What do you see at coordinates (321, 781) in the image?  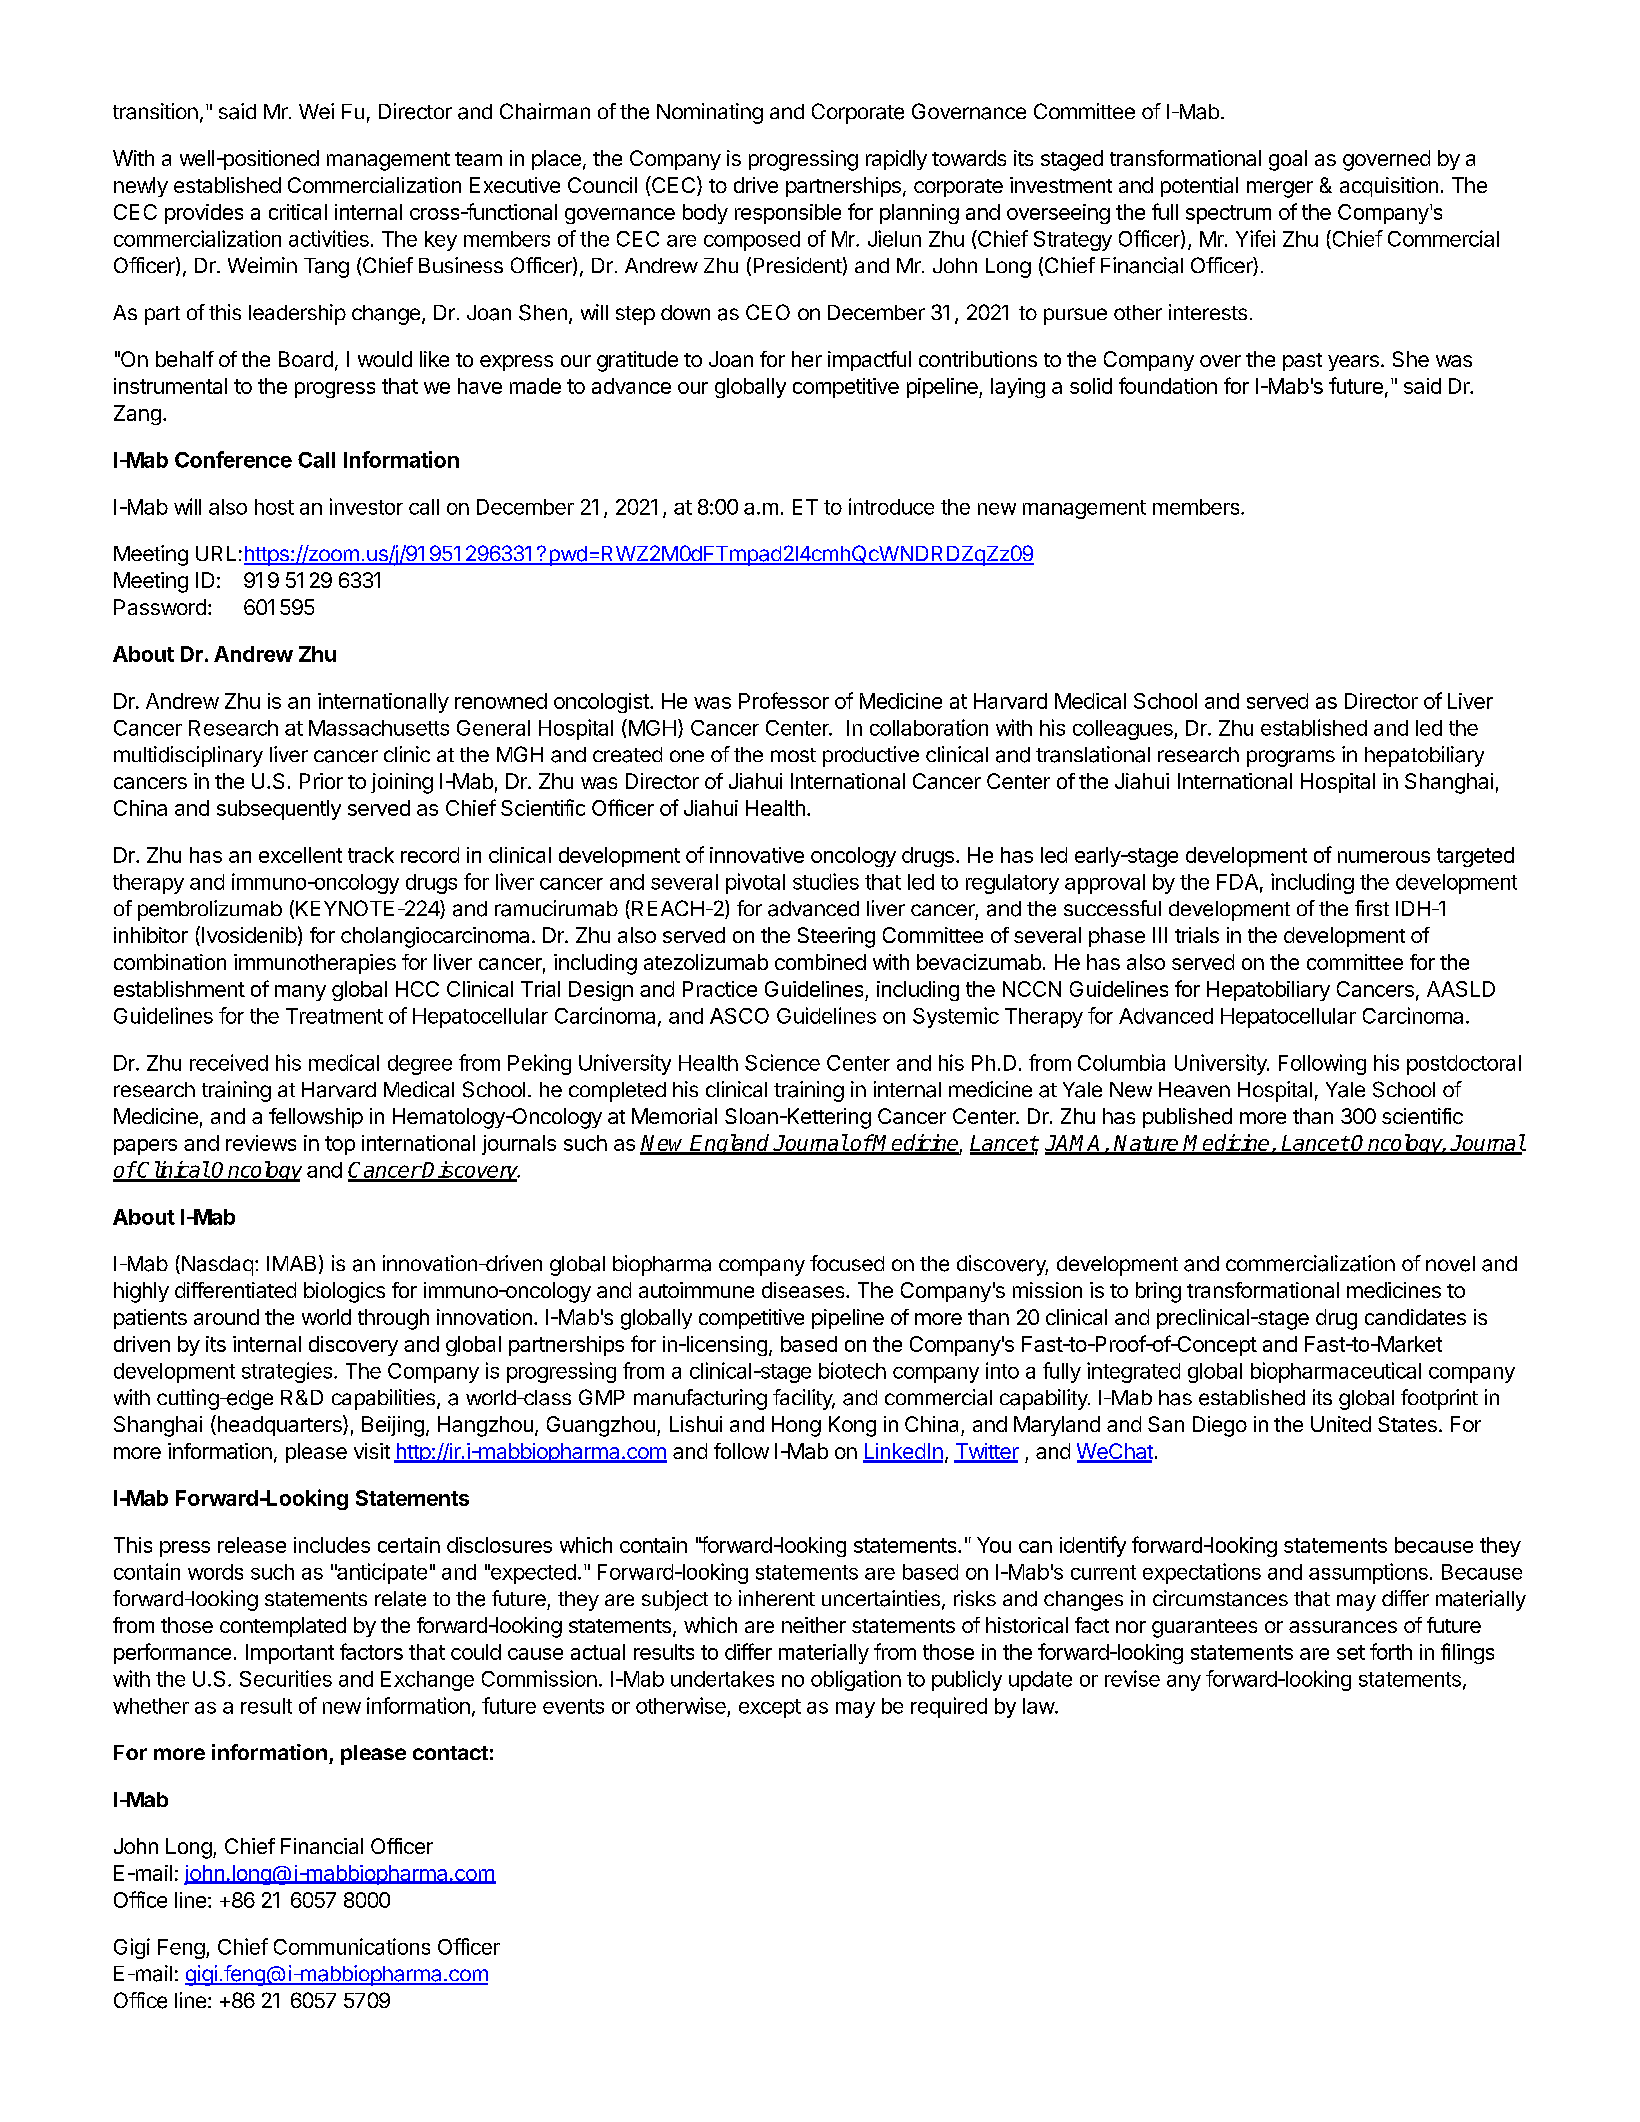 I see `Prior` at bounding box center [321, 781].
